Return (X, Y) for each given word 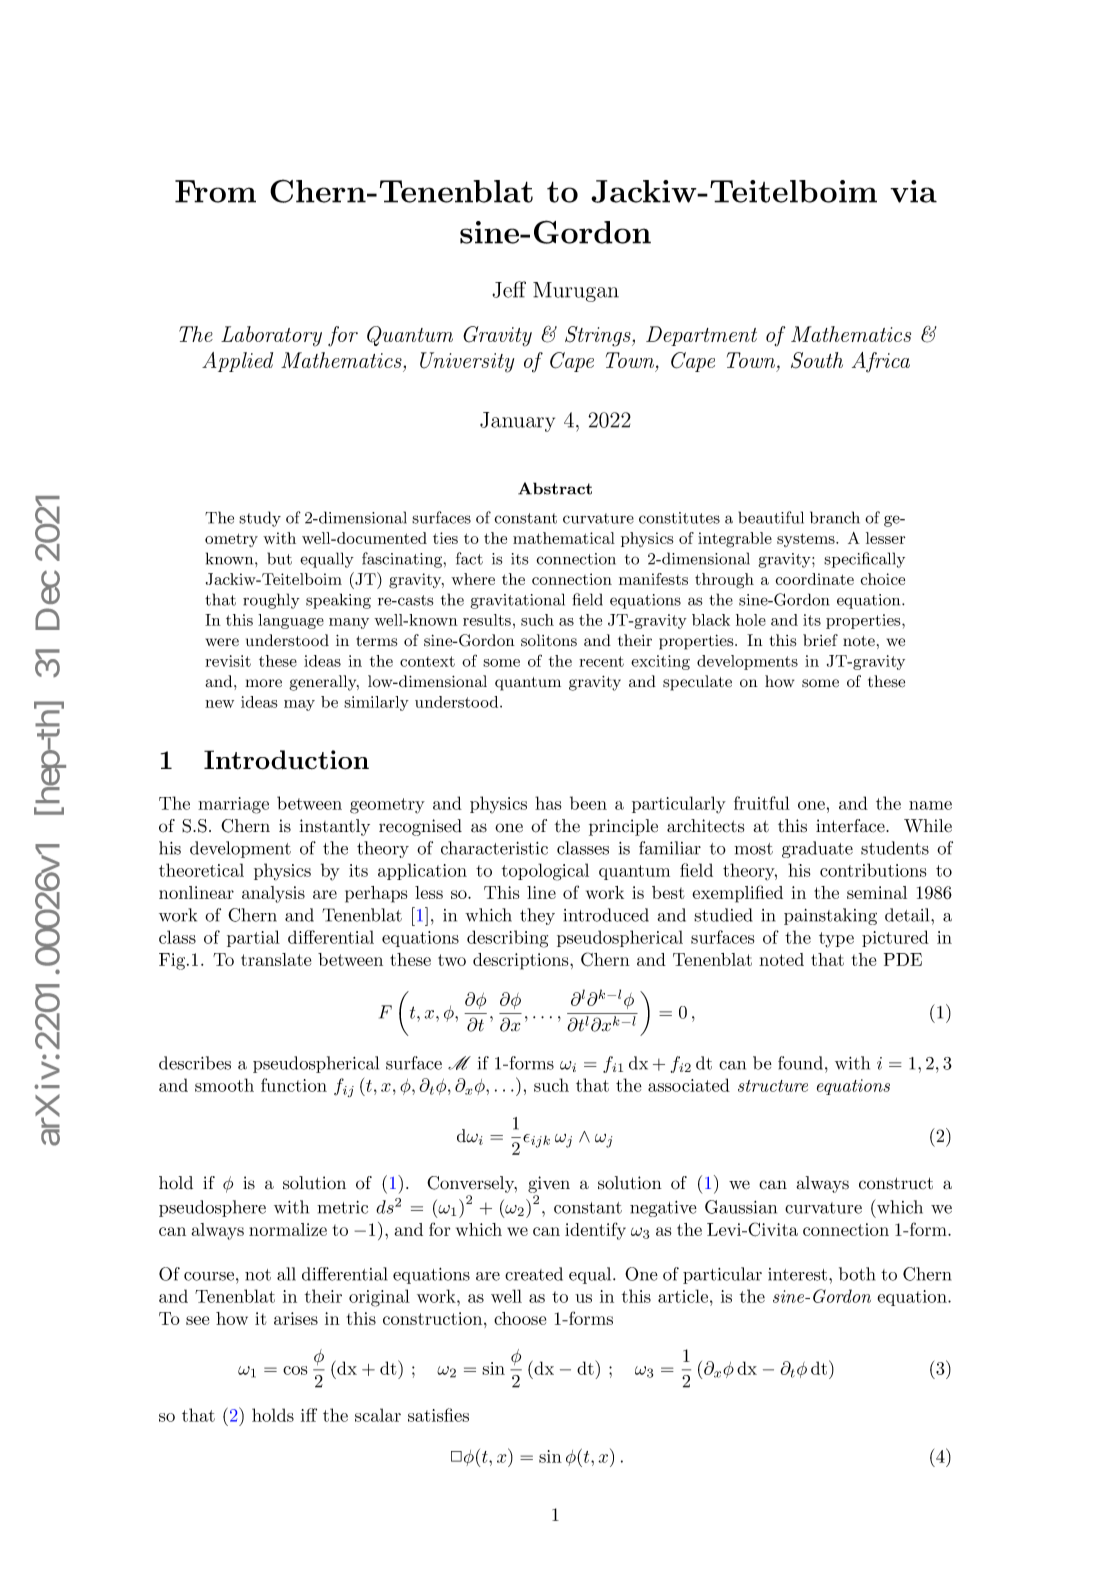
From (215, 191)
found (800, 1063)
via (913, 191)
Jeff (509, 289)
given (549, 1184)
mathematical (564, 538)
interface (850, 826)
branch (835, 517)
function (294, 1085)
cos (295, 1370)
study (260, 519)
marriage (233, 805)
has (548, 803)
